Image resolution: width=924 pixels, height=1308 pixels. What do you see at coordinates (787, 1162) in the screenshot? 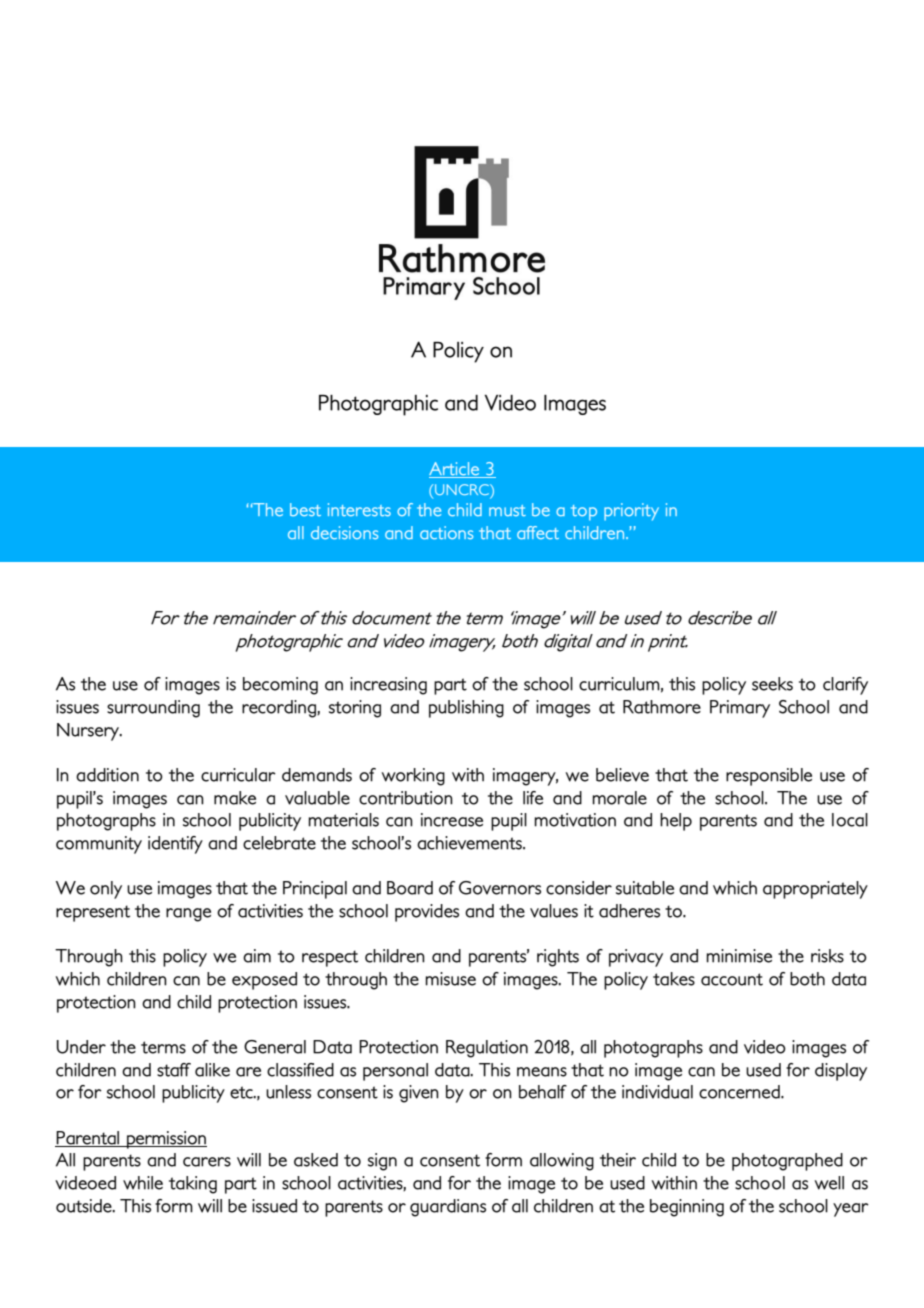
I see `photographed` at bounding box center [787, 1162].
